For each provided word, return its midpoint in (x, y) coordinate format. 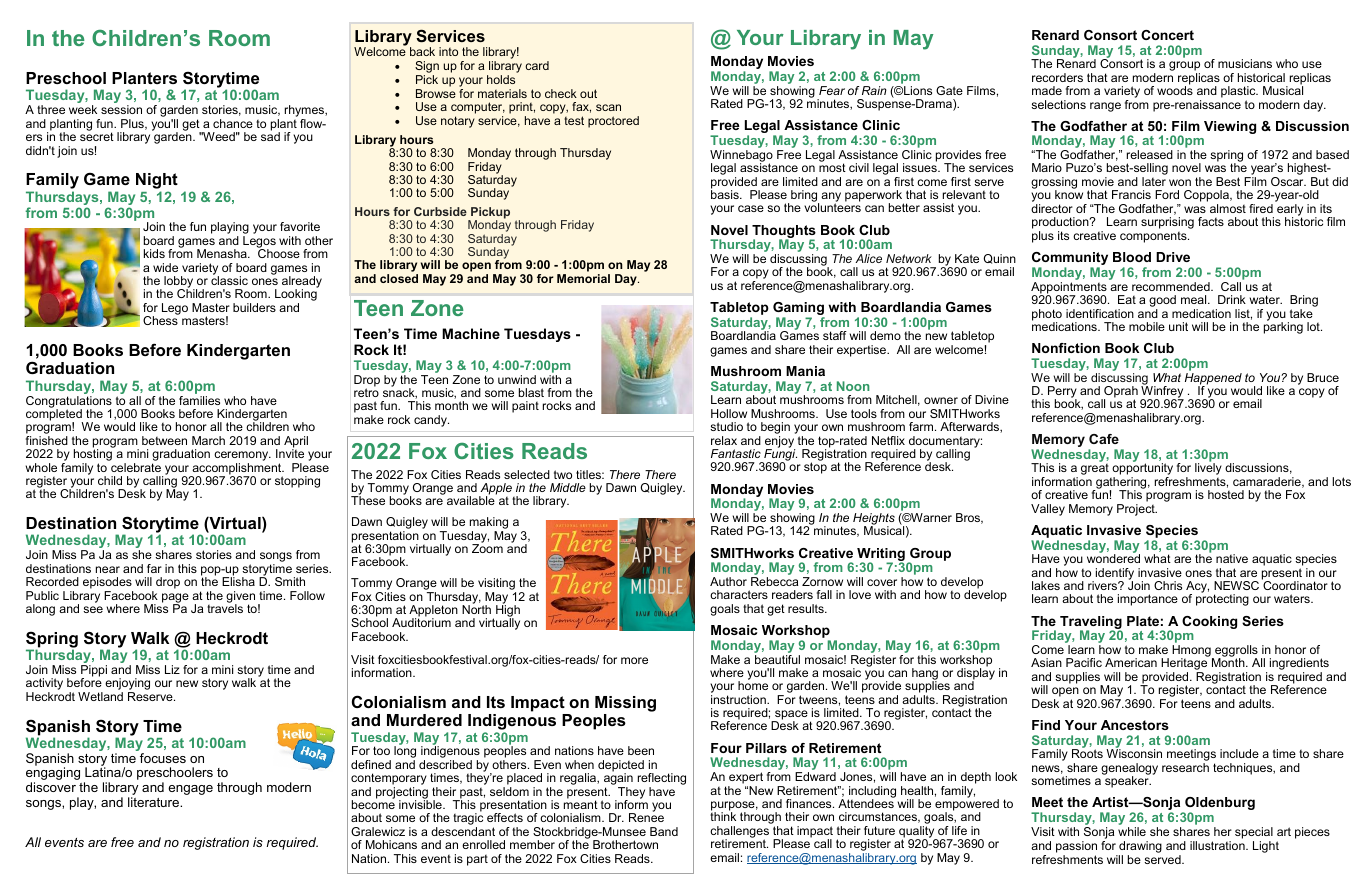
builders (254, 307)
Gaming (799, 310)
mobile (1147, 326)
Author (728, 581)
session (121, 109)
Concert (1167, 35)
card (537, 65)
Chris (1168, 585)
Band (664, 831)
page (175, 599)
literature (155, 802)
